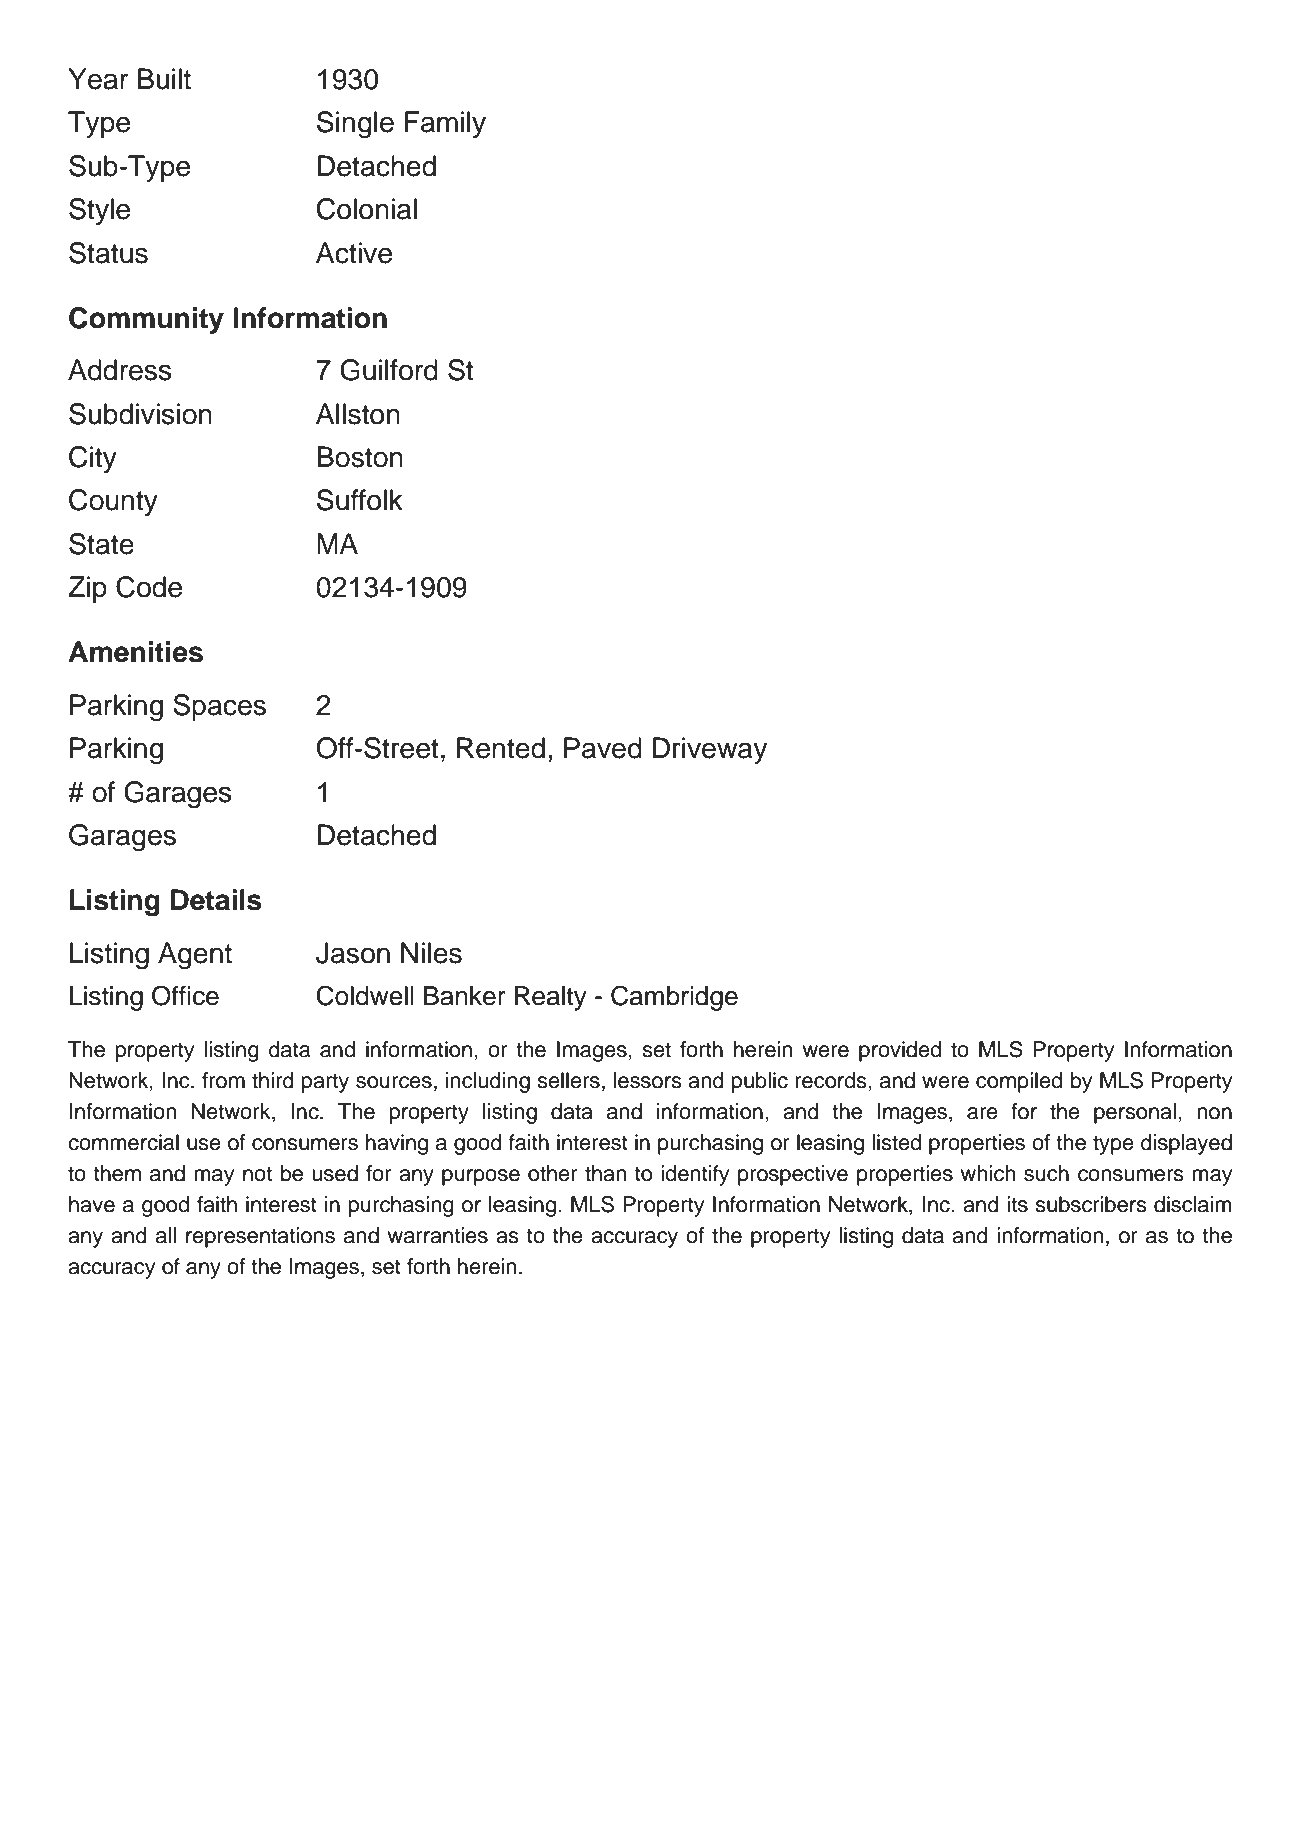 The height and width of the screenshot is (1840, 1301). I want to click on Amenities, so click(135, 652).
